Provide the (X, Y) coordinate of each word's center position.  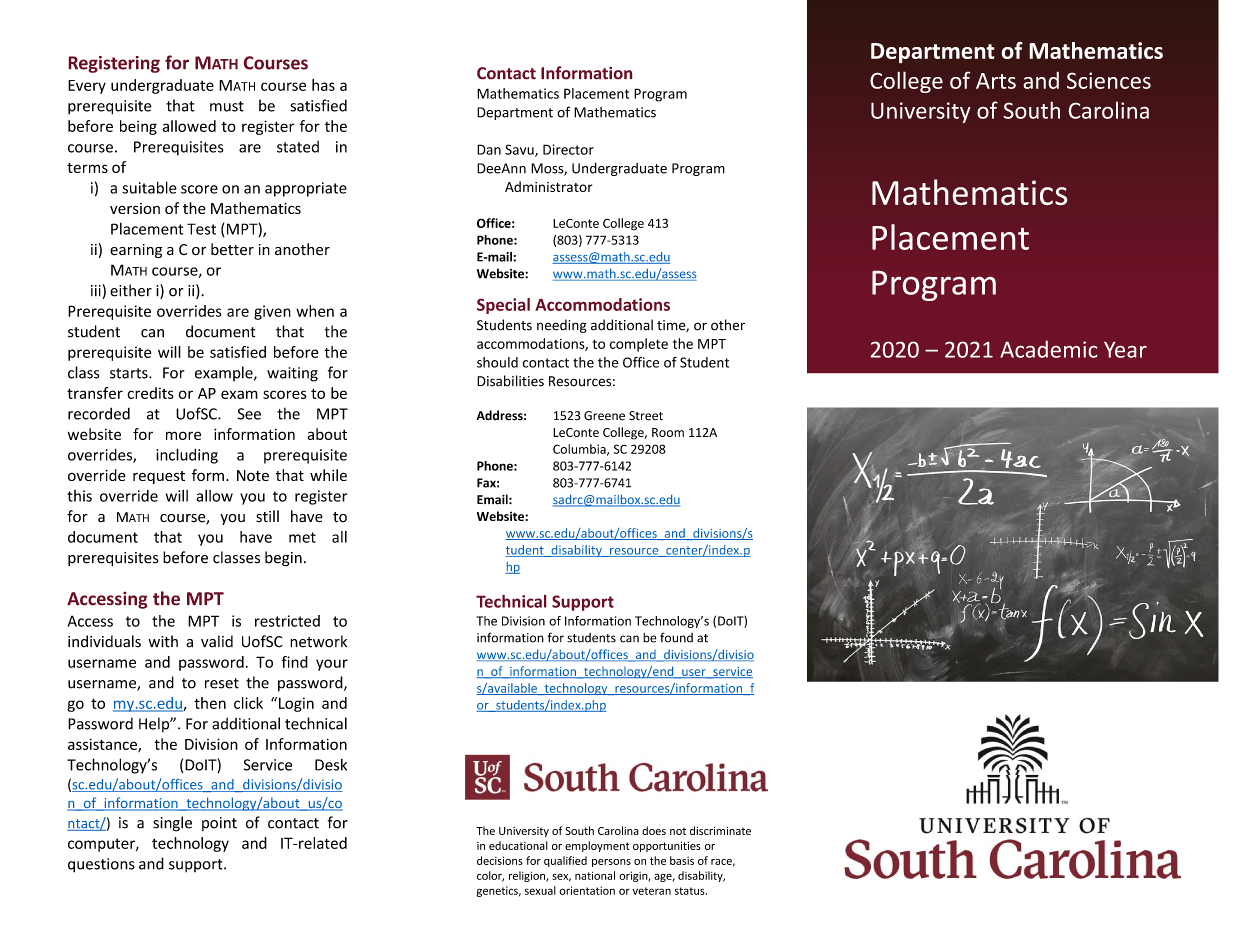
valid (217, 641)
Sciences (1109, 80)
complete (638, 345)
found (676, 637)
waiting (292, 374)
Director (568, 149)
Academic (1049, 349)
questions (101, 865)
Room (668, 432)
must (227, 106)
